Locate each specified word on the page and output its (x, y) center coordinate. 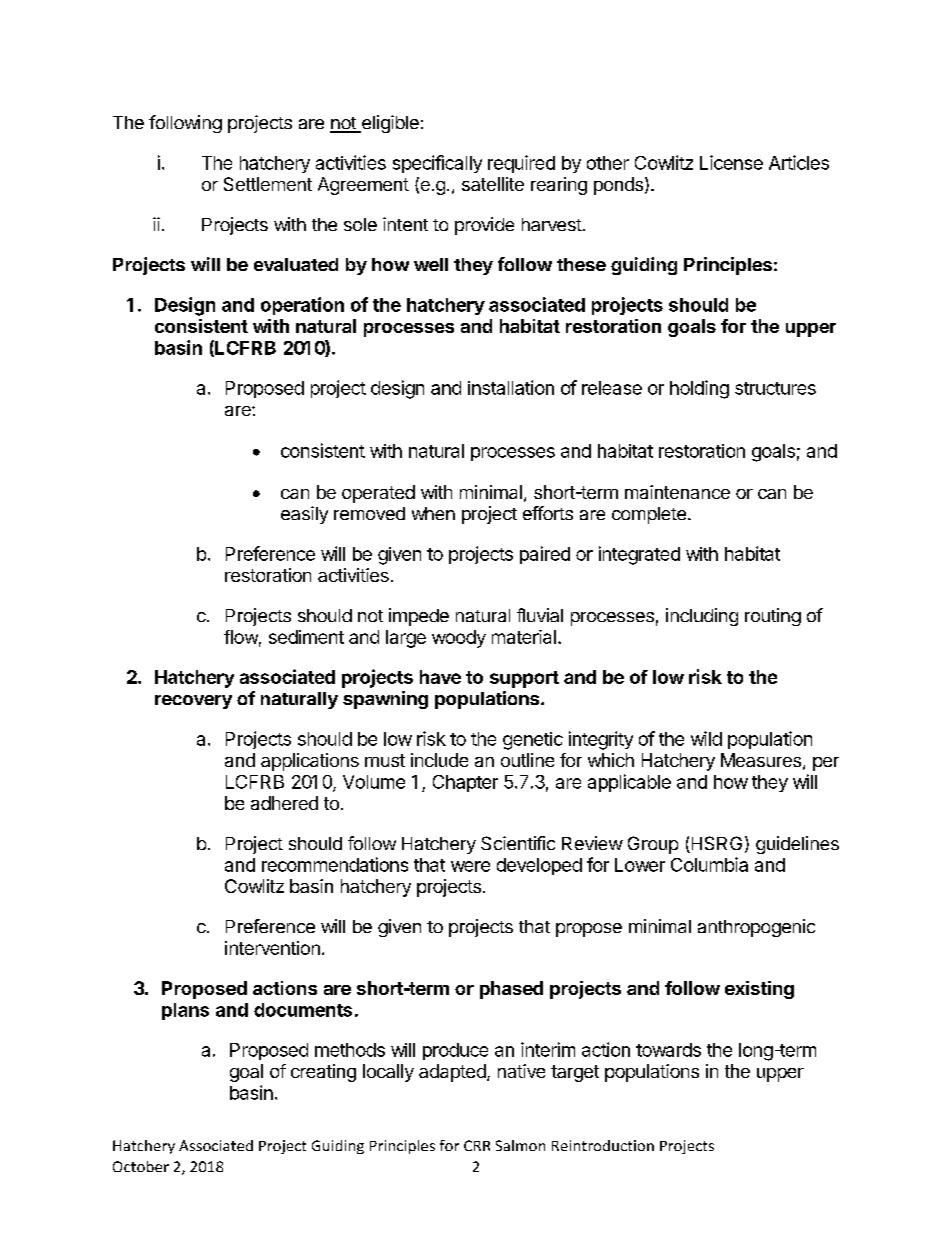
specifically (437, 164)
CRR (477, 1145)
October (141, 1166)
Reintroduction (603, 1145)
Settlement (268, 184)
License (731, 162)
